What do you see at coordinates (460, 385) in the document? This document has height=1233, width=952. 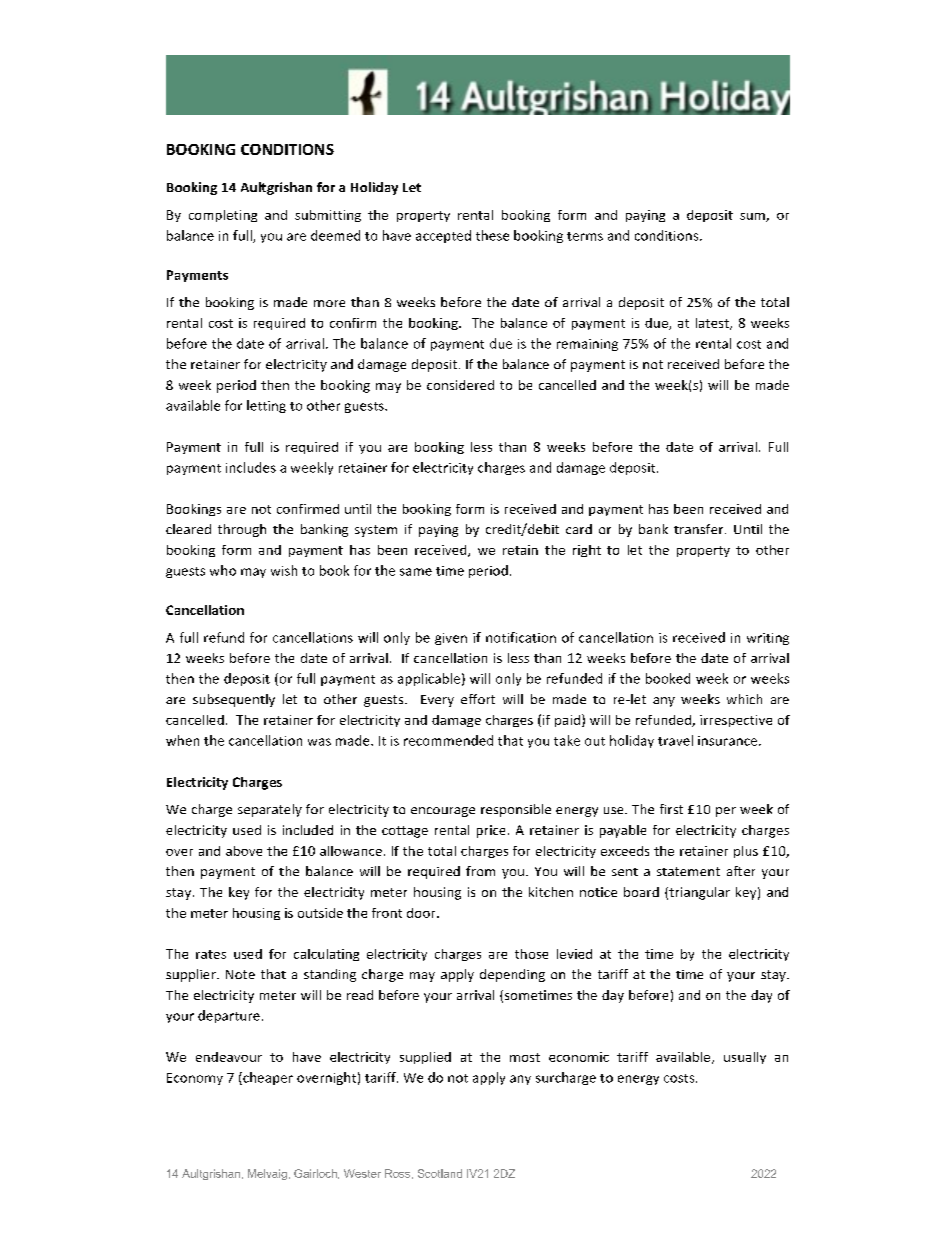 I see `considered` at bounding box center [460, 385].
